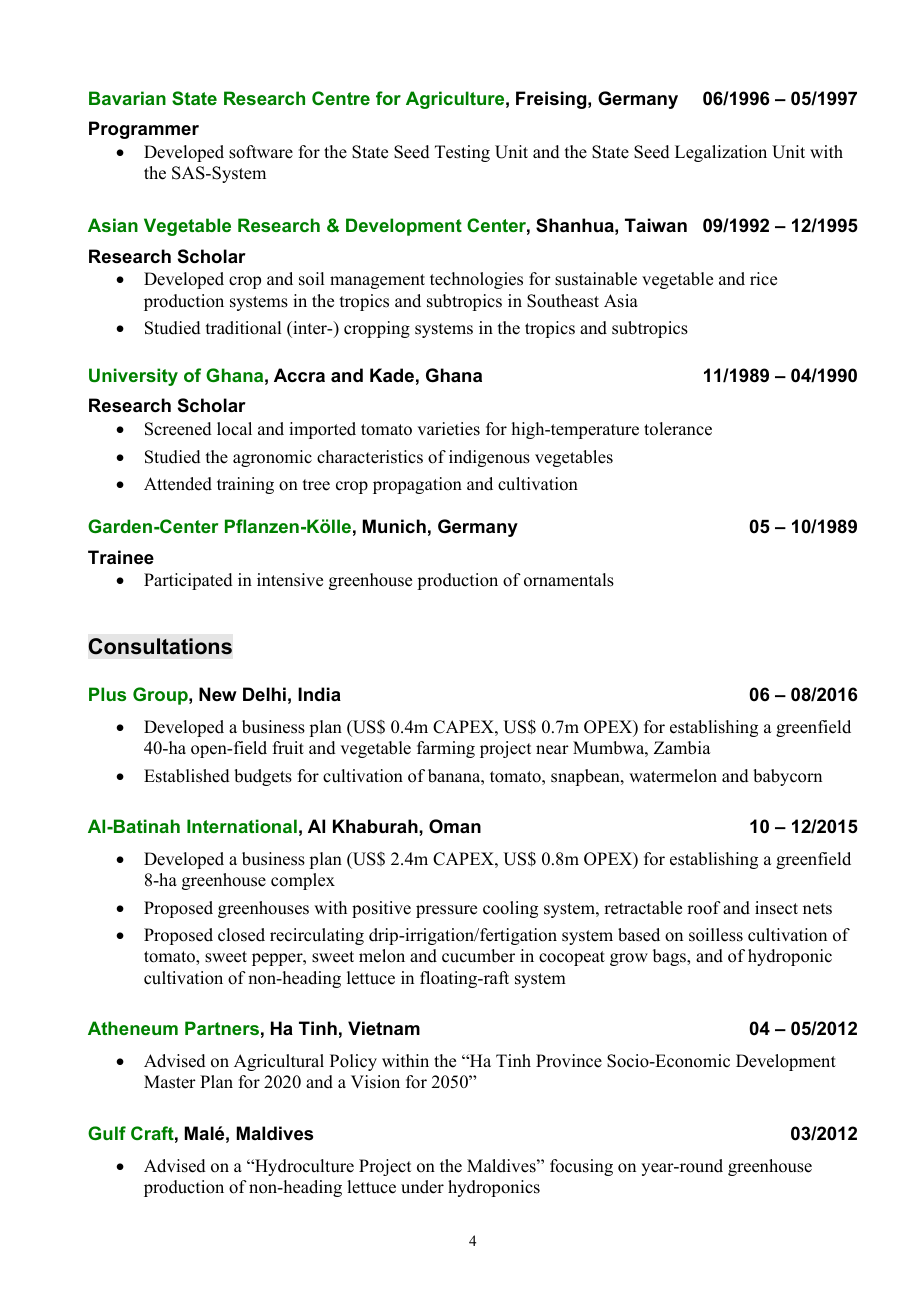 Image resolution: width=924 pixels, height=1308 pixels. Describe the element at coordinates (569, 580) in the screenshot. I see `ornamentals` at that location.
